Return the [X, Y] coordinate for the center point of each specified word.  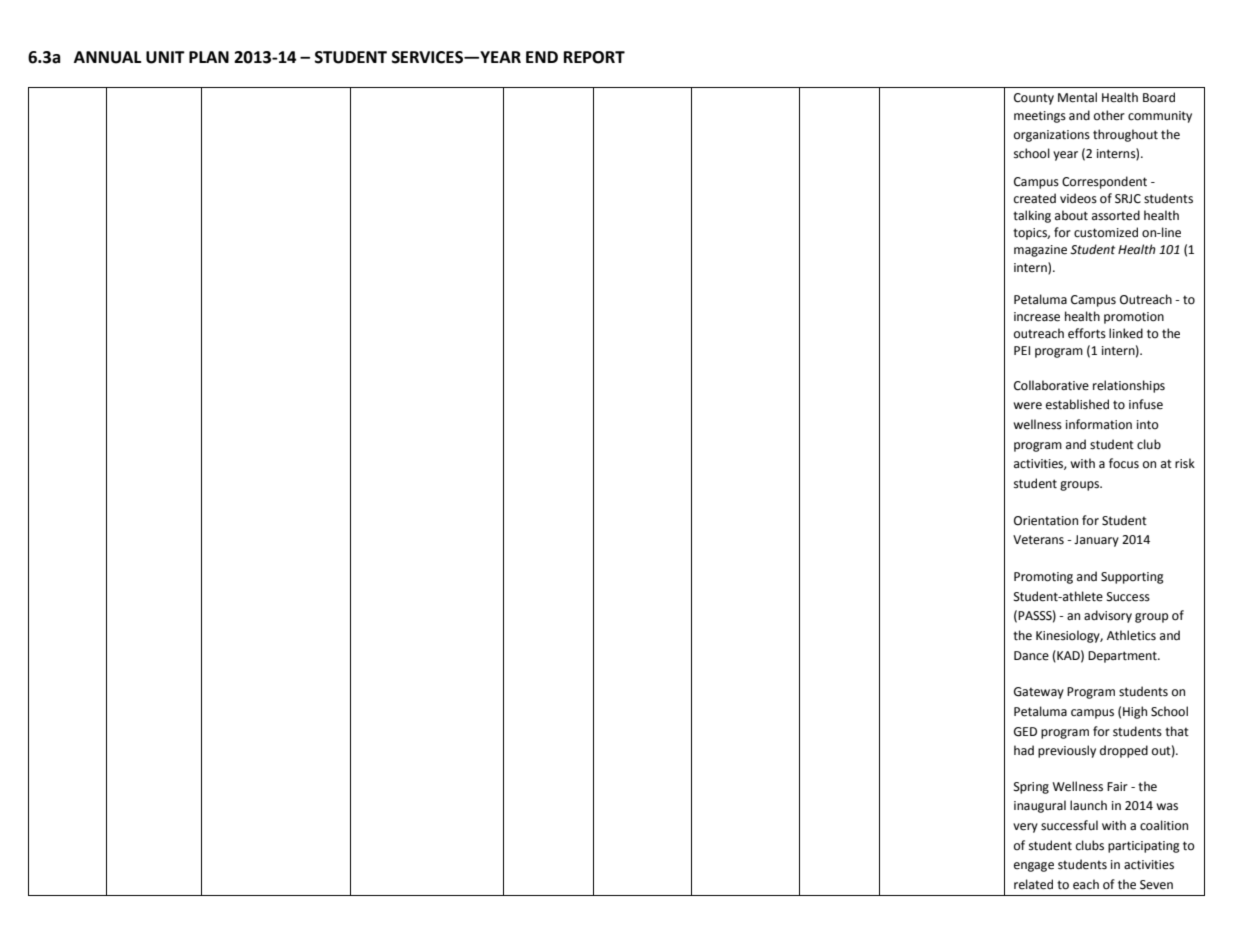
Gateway [1039, 693]
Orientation [1046, 521]
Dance [1031, 656]
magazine [1040, 251]
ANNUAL [107, 57]
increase [1037, 317]
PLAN [209, 57]
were [1027, 406]
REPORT [594, 57]
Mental [1077, 97]
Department [1123, 657]
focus [1124, 463]
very [1025, 828]
